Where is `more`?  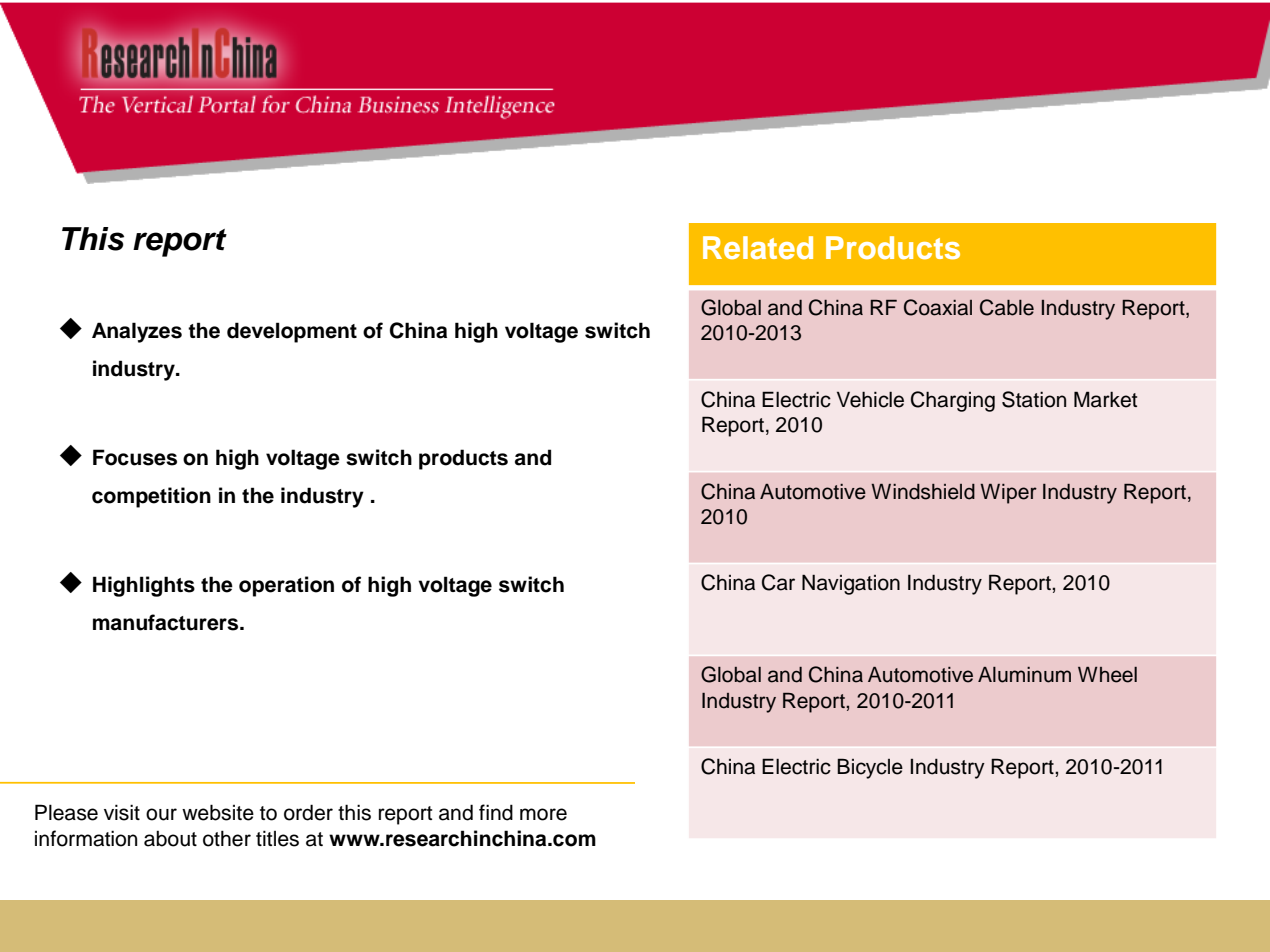
more is located at coordinates (543, 814).
